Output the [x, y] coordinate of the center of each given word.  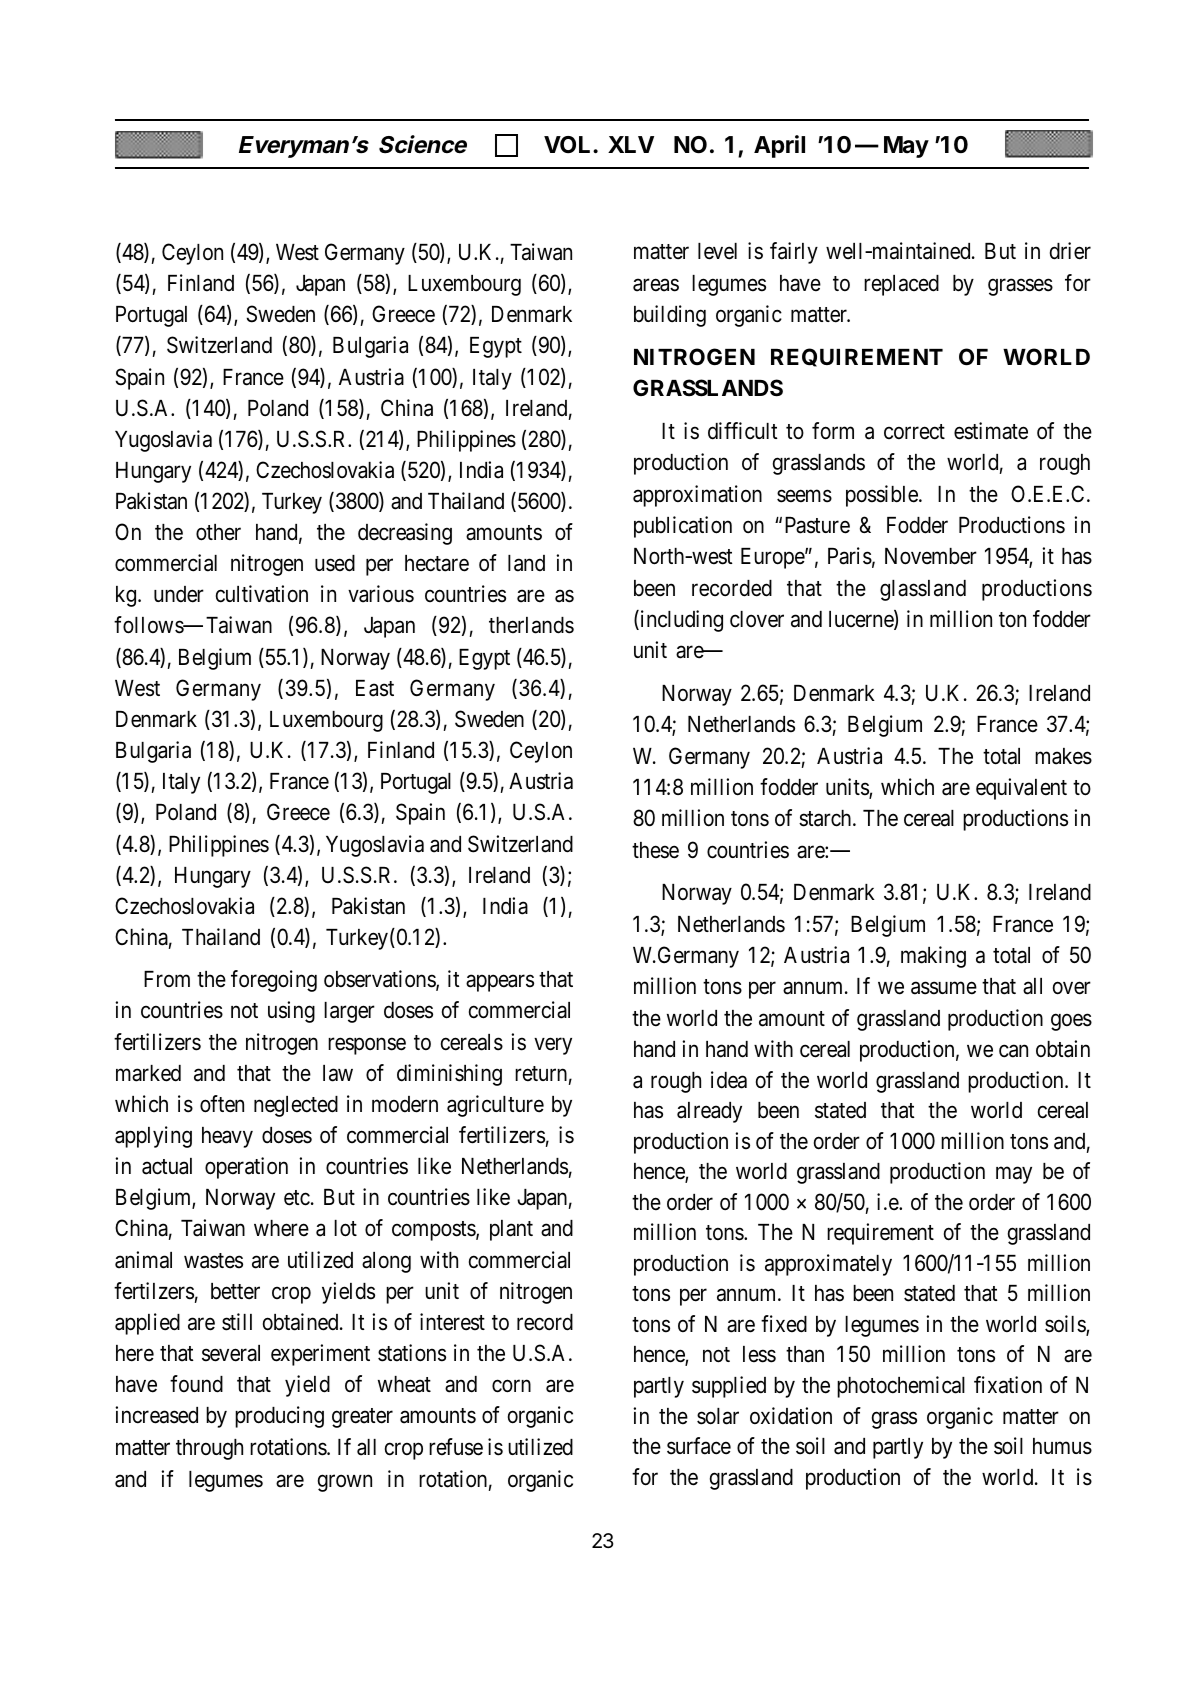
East [375, 688]
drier [1070, 251]
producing [279, 1417]
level [717, 251]
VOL [569, 144]
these [655, 850]
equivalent [1021, 789]
